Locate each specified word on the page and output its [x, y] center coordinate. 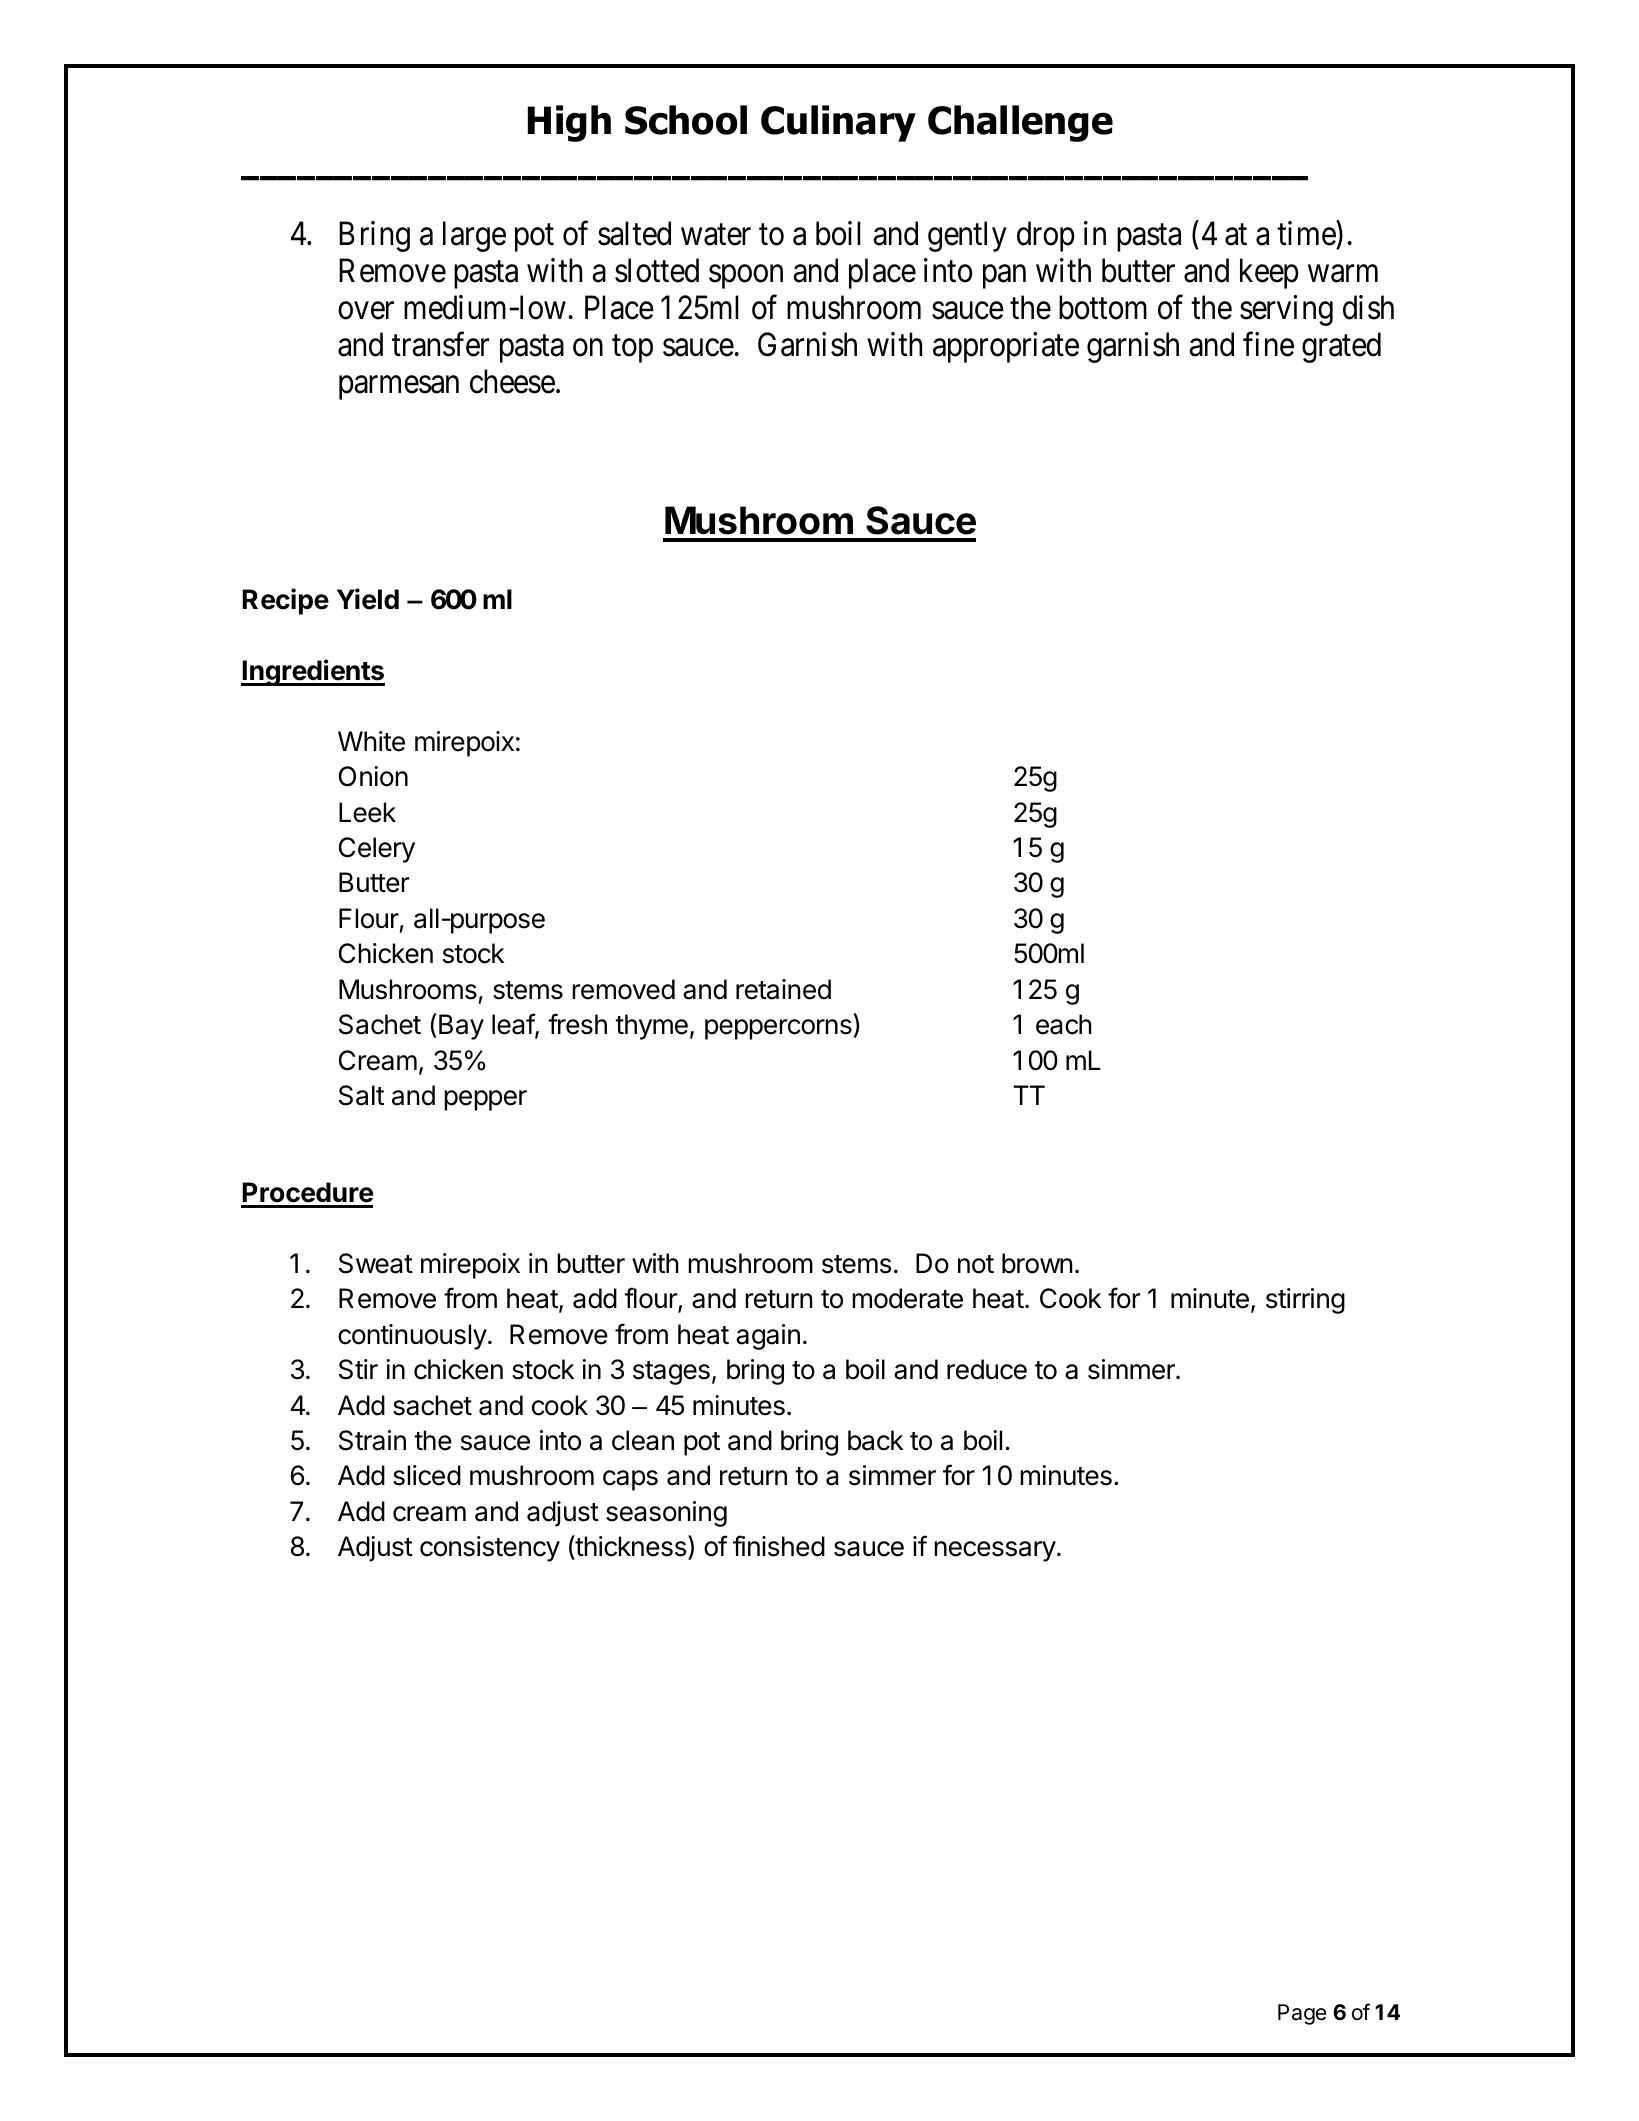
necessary [995, 1551]
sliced [427, 1475]
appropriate [1006, 347]
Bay [461, 1027]
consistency [490, 1549]
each [1064, 1024]
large [474, 236]
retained [783, 989]
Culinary [838, 123]
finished [779, 1546]
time [1306, 233]
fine [1268, 344]
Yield [368, 599]
